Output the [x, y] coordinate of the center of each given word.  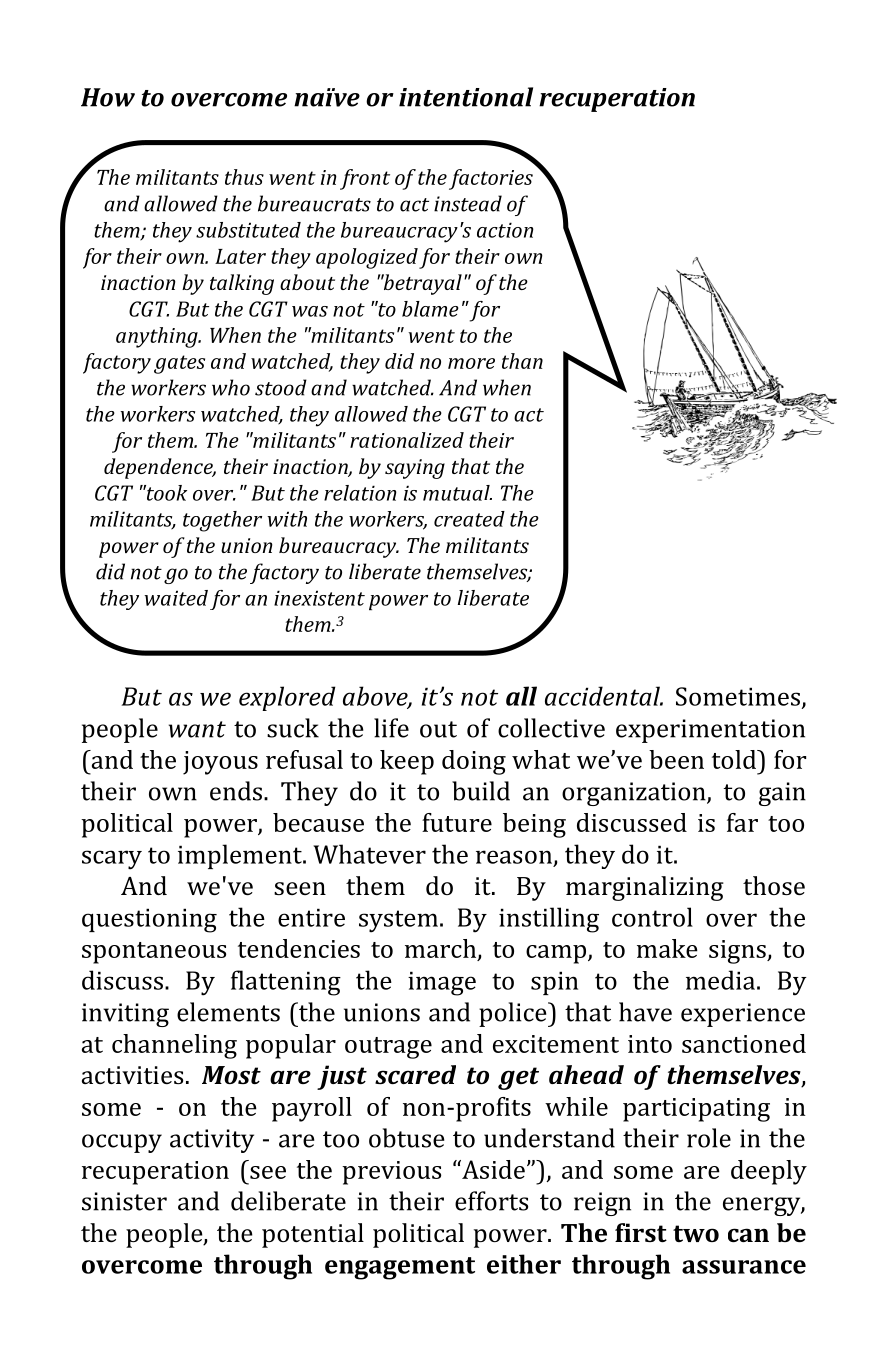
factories [491, 179]
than [522, 361]
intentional [466, 97]
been [676, 759]
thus [244, 177]
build [481, 791]
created [469, 519]
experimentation [710, 731]
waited [176, 598]
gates [179, 364]
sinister [124, 1201]
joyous [220, 763]
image [442, 983]
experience [743, 1015]
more [471, 363]
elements [228, 1012]
